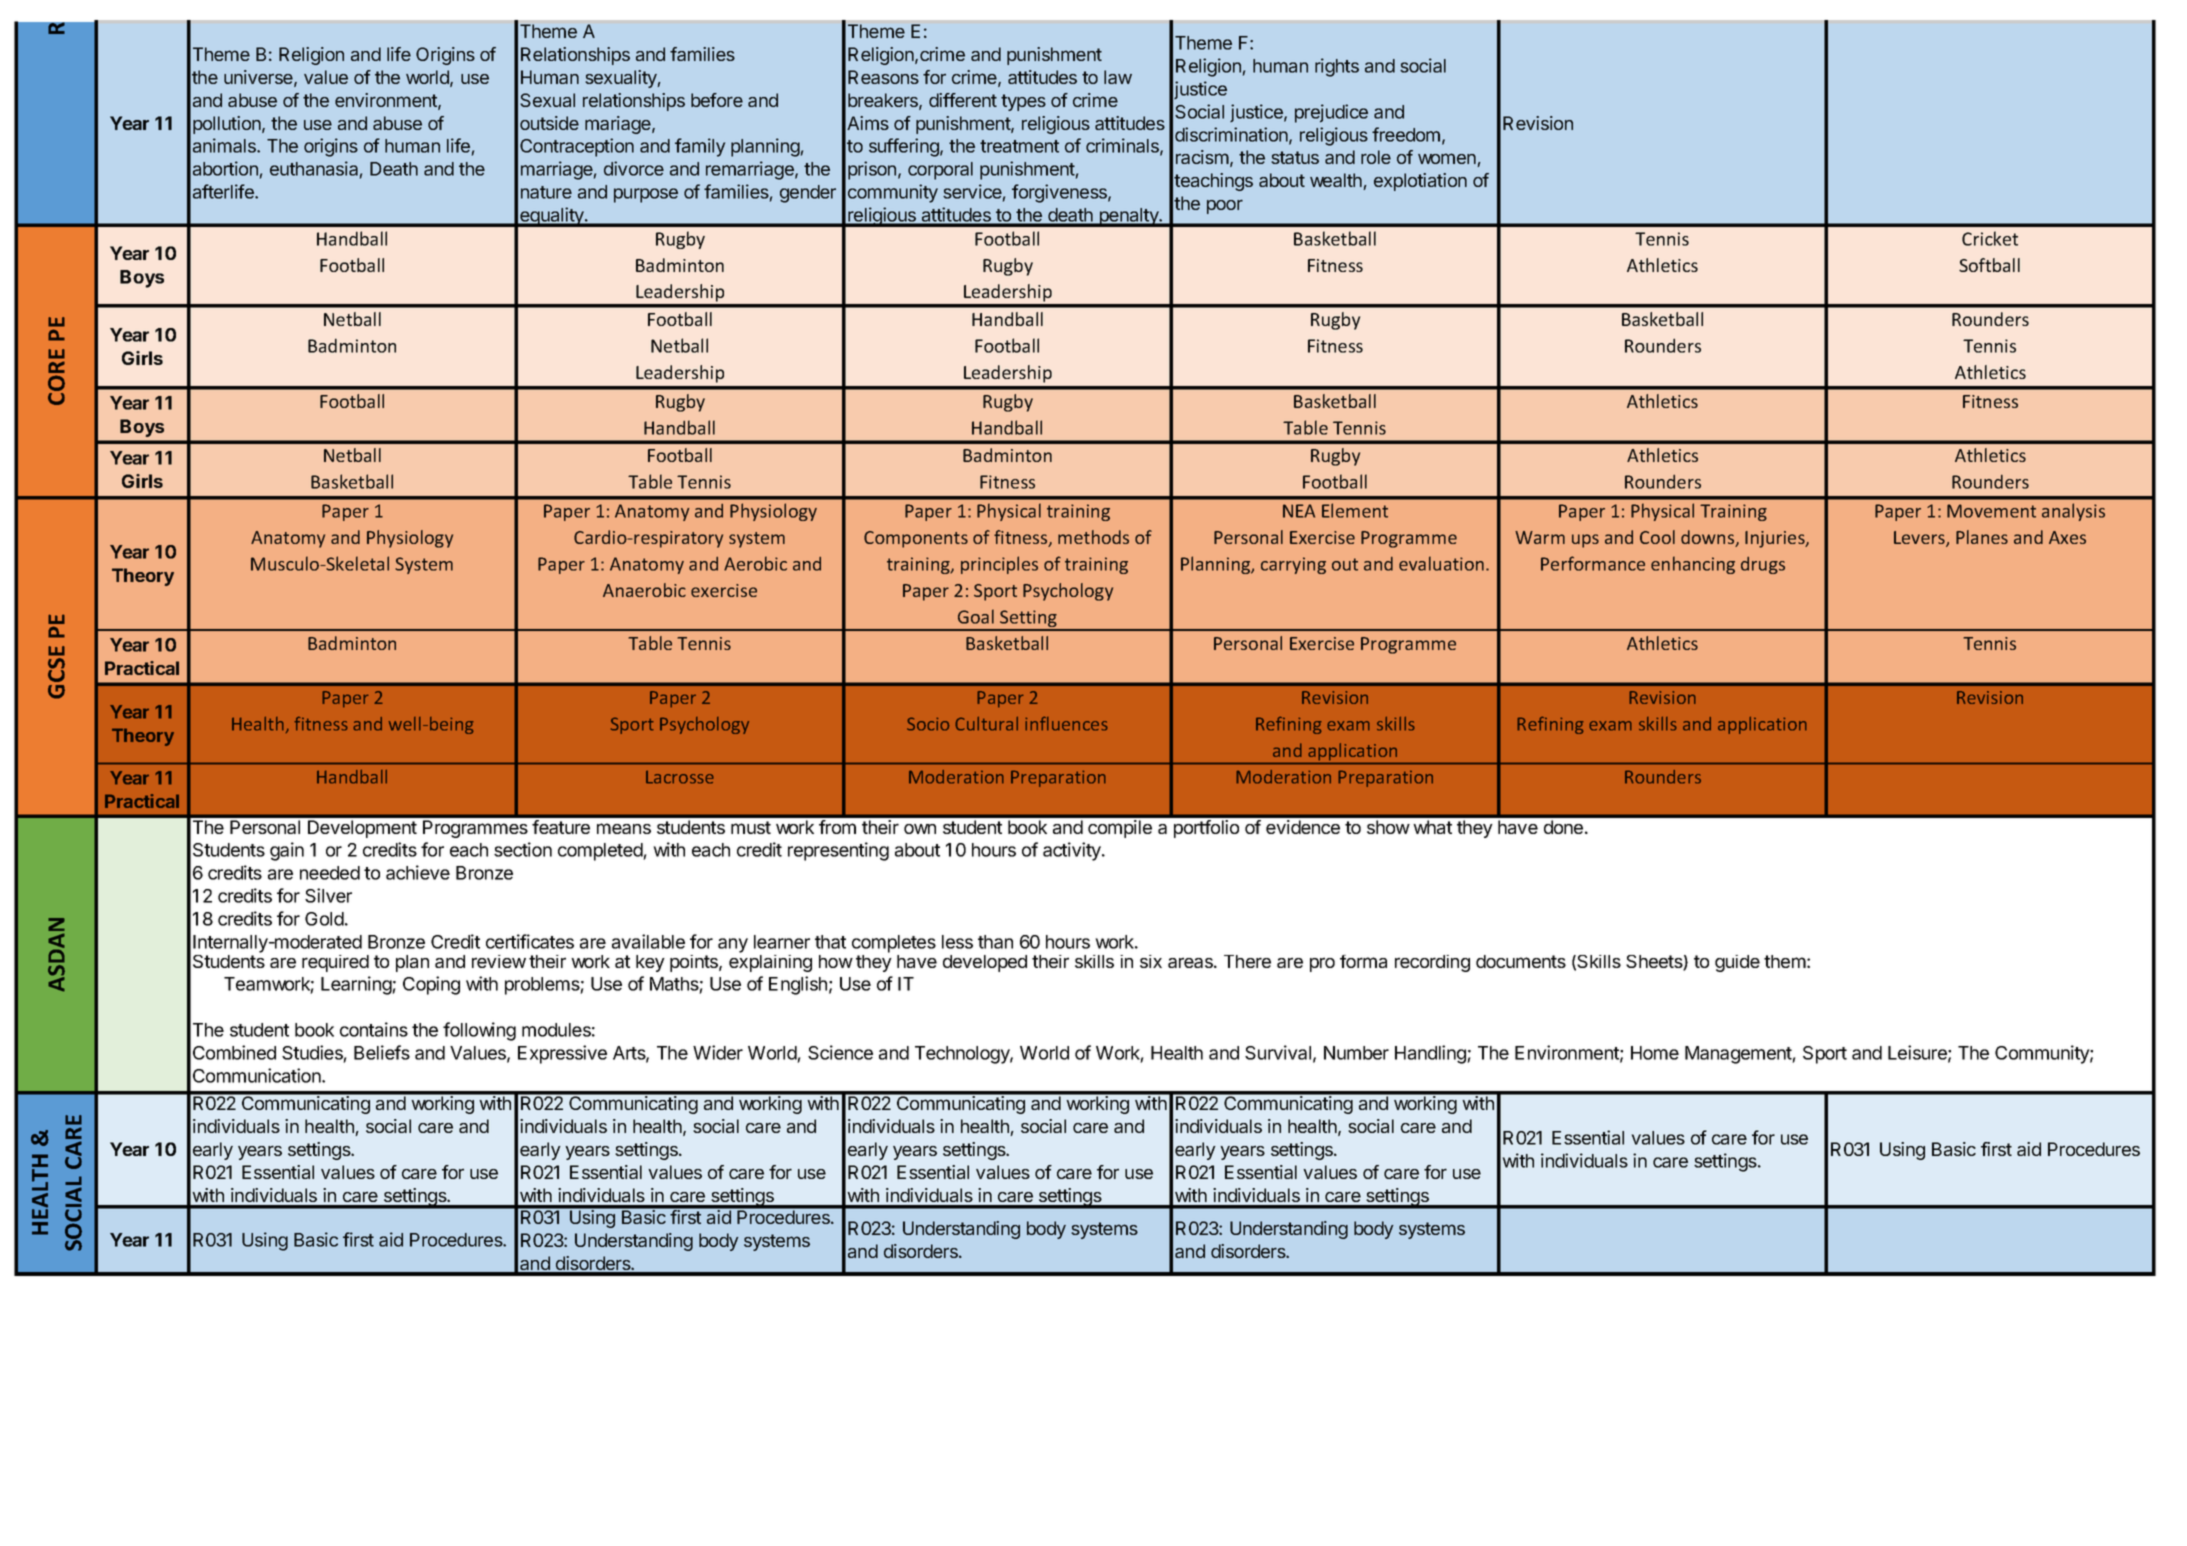 This image has width=2187, height=1546. Describe the element at coordinates (1118, 77) in the image. I see `law` at that location.
